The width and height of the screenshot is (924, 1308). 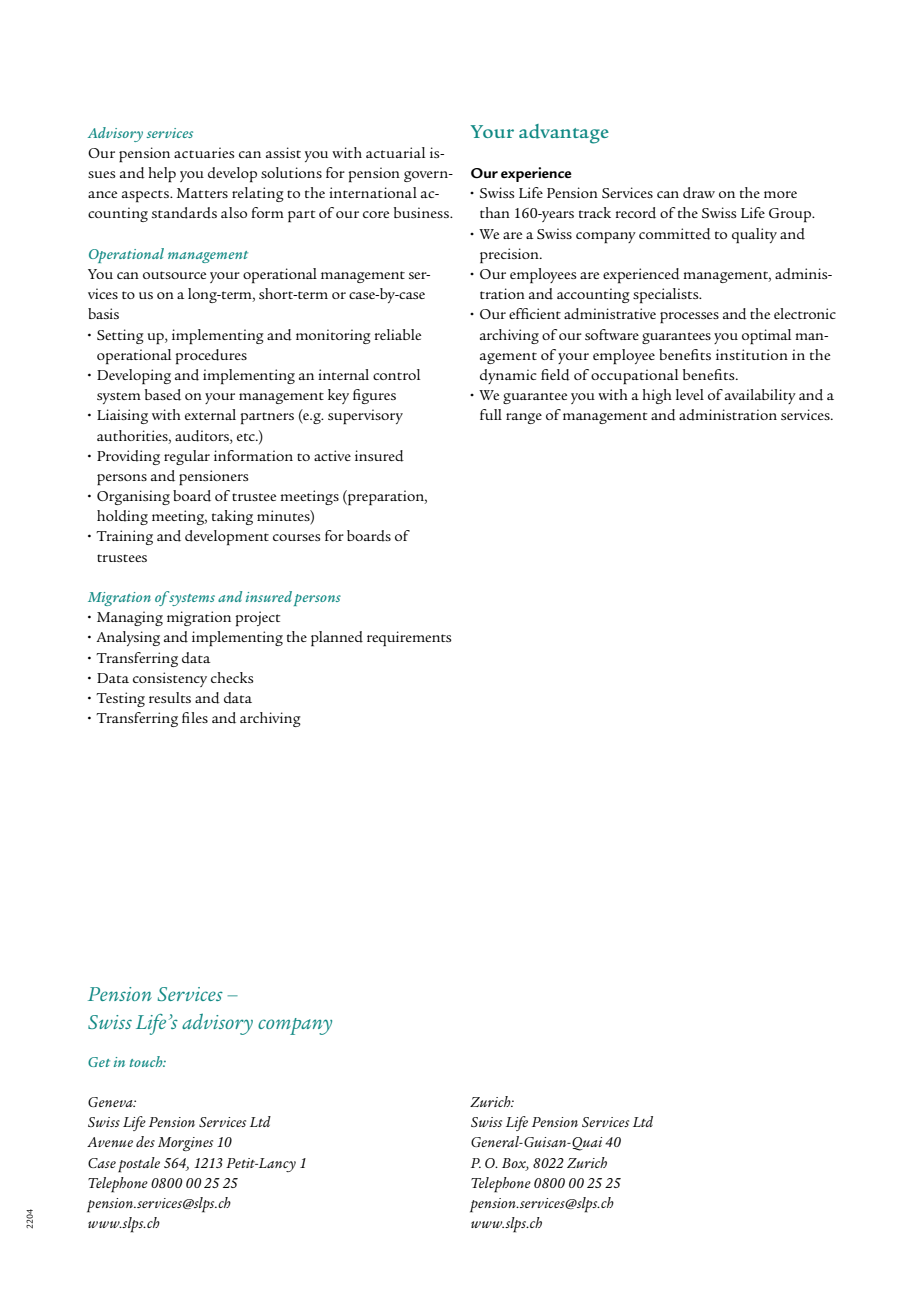 I want to click on Avenue, so click(x=110, y=1142).
